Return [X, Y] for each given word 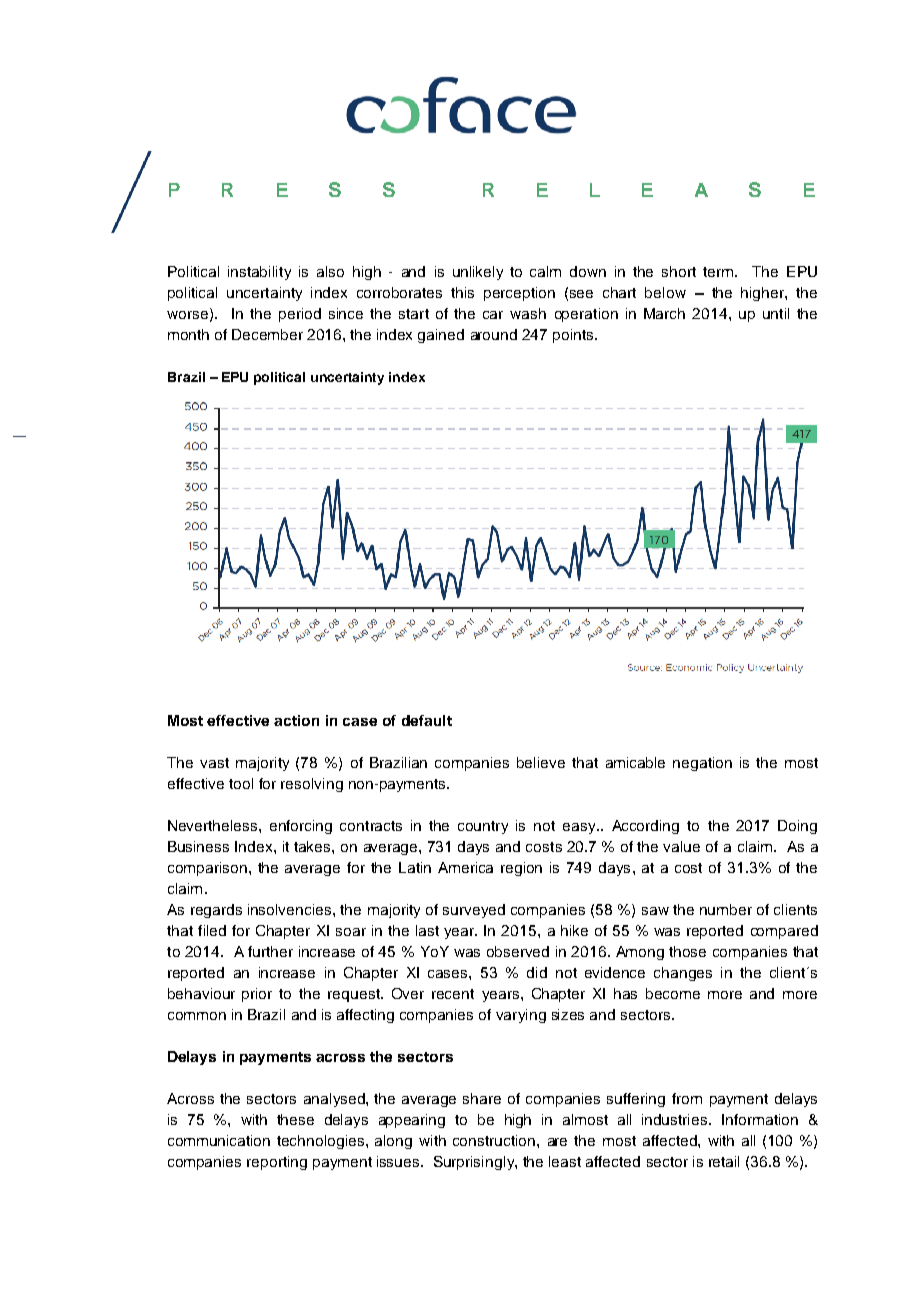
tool [241, 783]
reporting [277, 1163]
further [270, 951]
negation [702, 764]
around [494, 334]
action [296, 720]
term [719, 272]
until [776, 313]
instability [259, 273]
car [493, 315]
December [267, 334]
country [483, 827]
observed [518, 951]
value [681, 846]
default [427, 720]
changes [683, 974]
